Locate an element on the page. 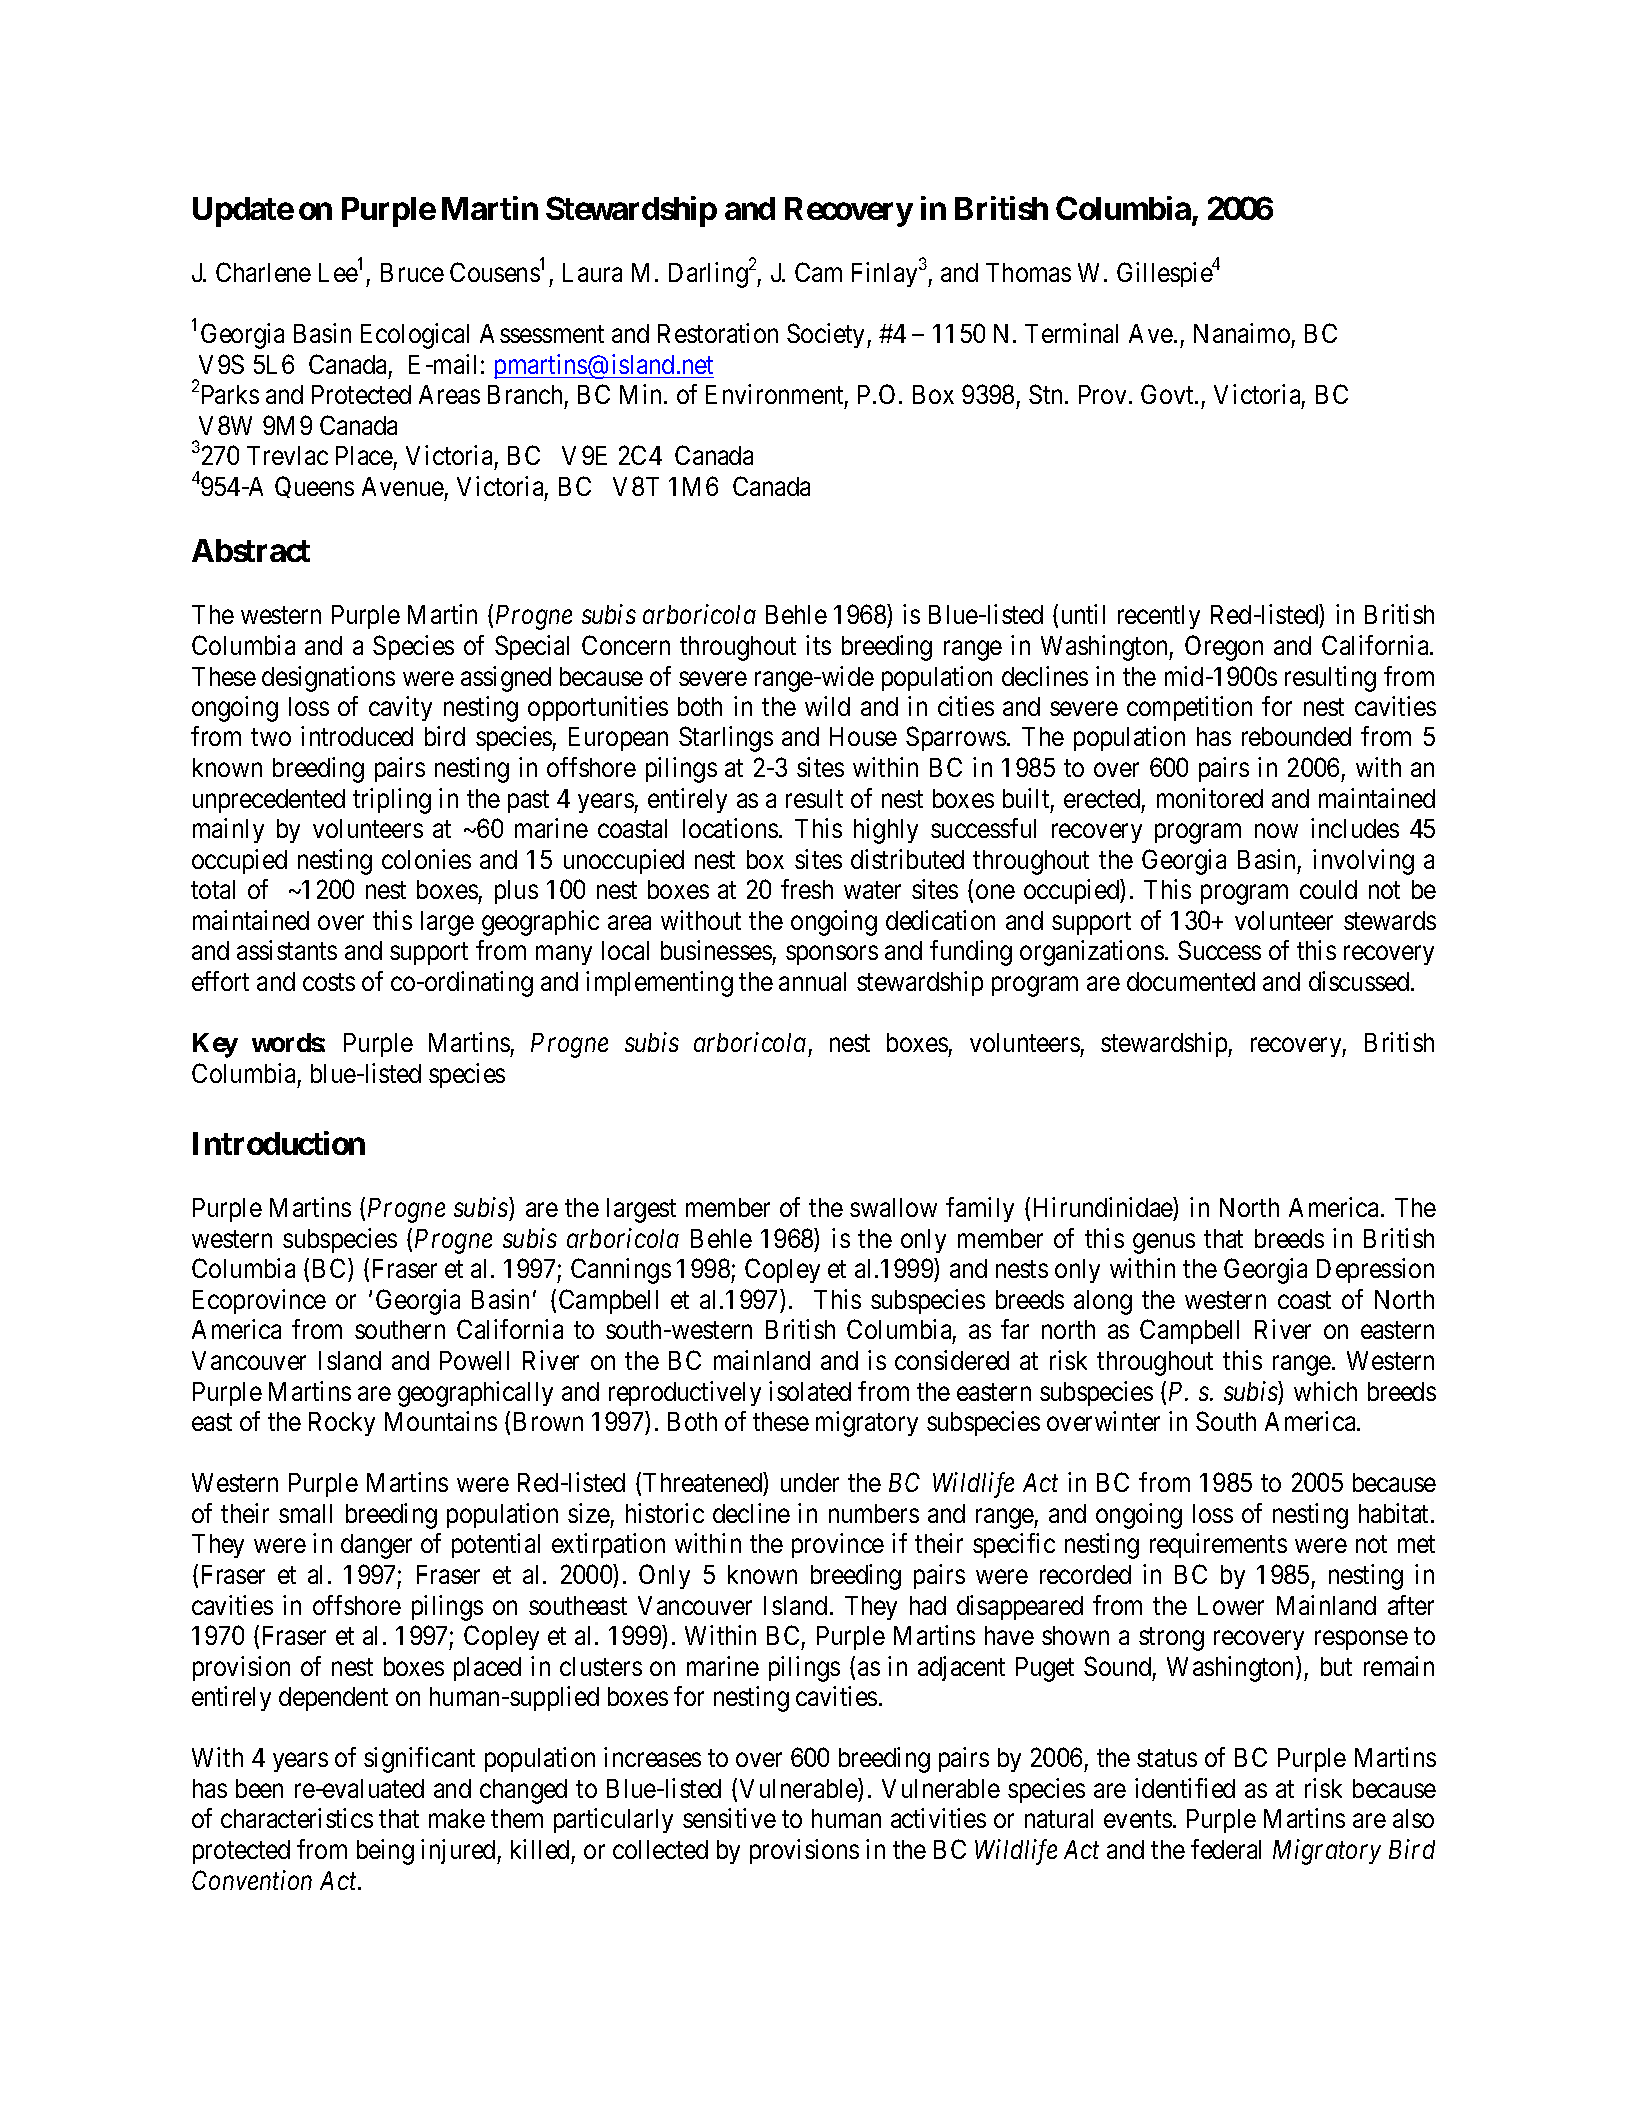 This image has width=1627, height=2105. sensitive is located at coordinates (729, 1818).
